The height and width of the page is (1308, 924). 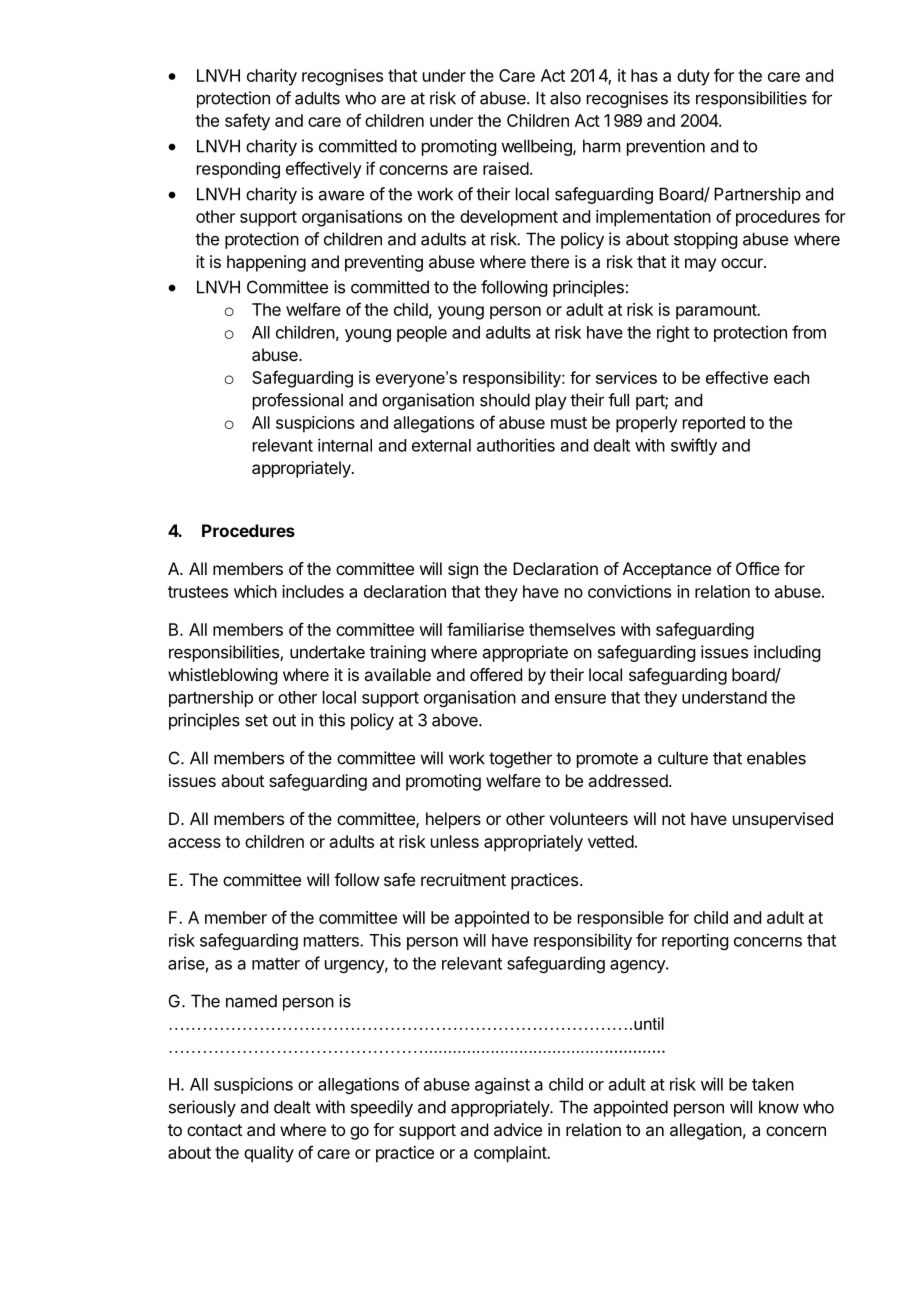 I want to click on authorities, so click(x=516, y=445).
